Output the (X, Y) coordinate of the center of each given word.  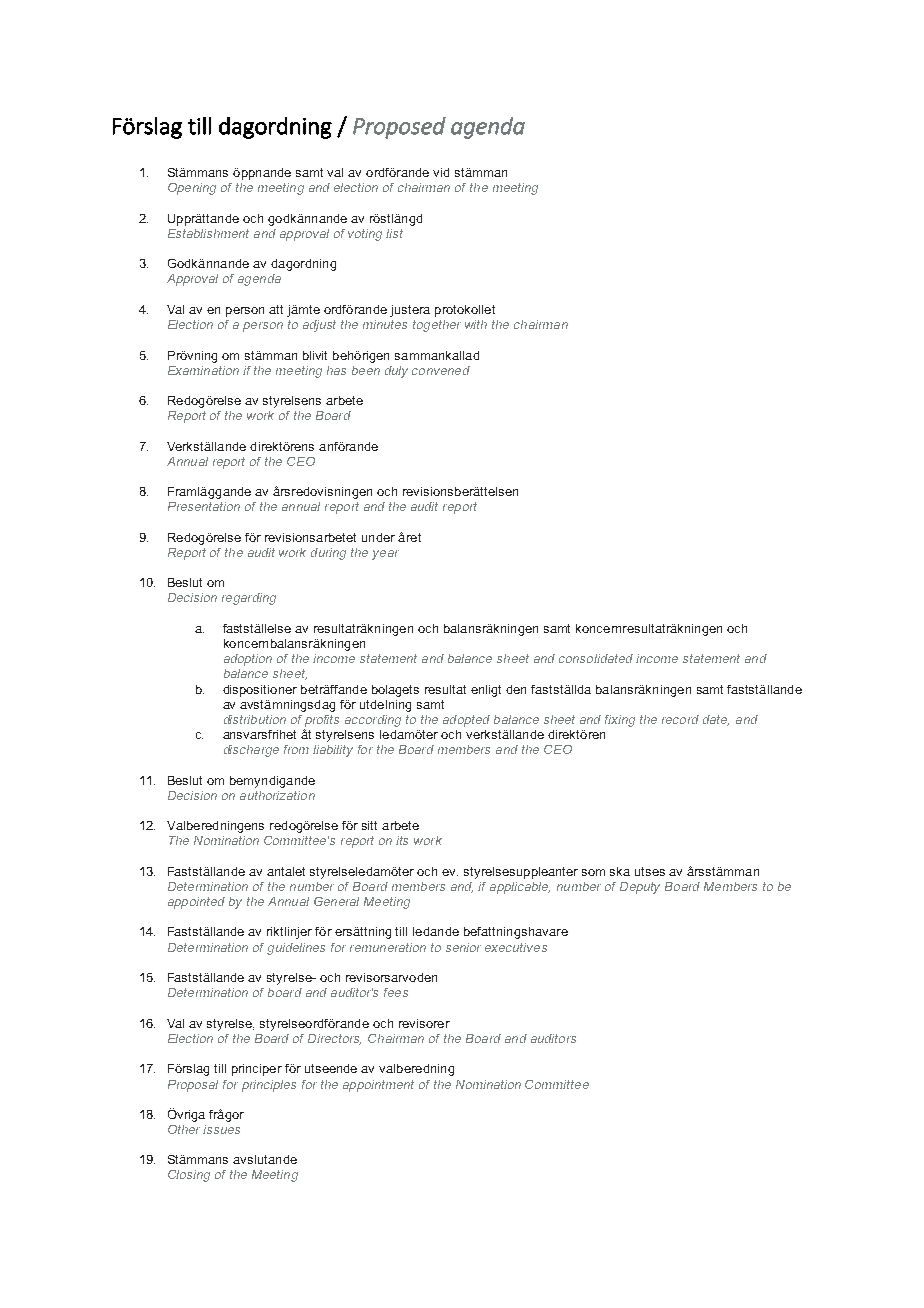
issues (221, 1129)
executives (516, 947)
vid (441, 172)
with (476, 324)
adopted (466, 721)
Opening (192, 189)
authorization (277, 795)
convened (441, 370)
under (378, 537)
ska (620, 871)
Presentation (204, 506)
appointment (378, 1086)
